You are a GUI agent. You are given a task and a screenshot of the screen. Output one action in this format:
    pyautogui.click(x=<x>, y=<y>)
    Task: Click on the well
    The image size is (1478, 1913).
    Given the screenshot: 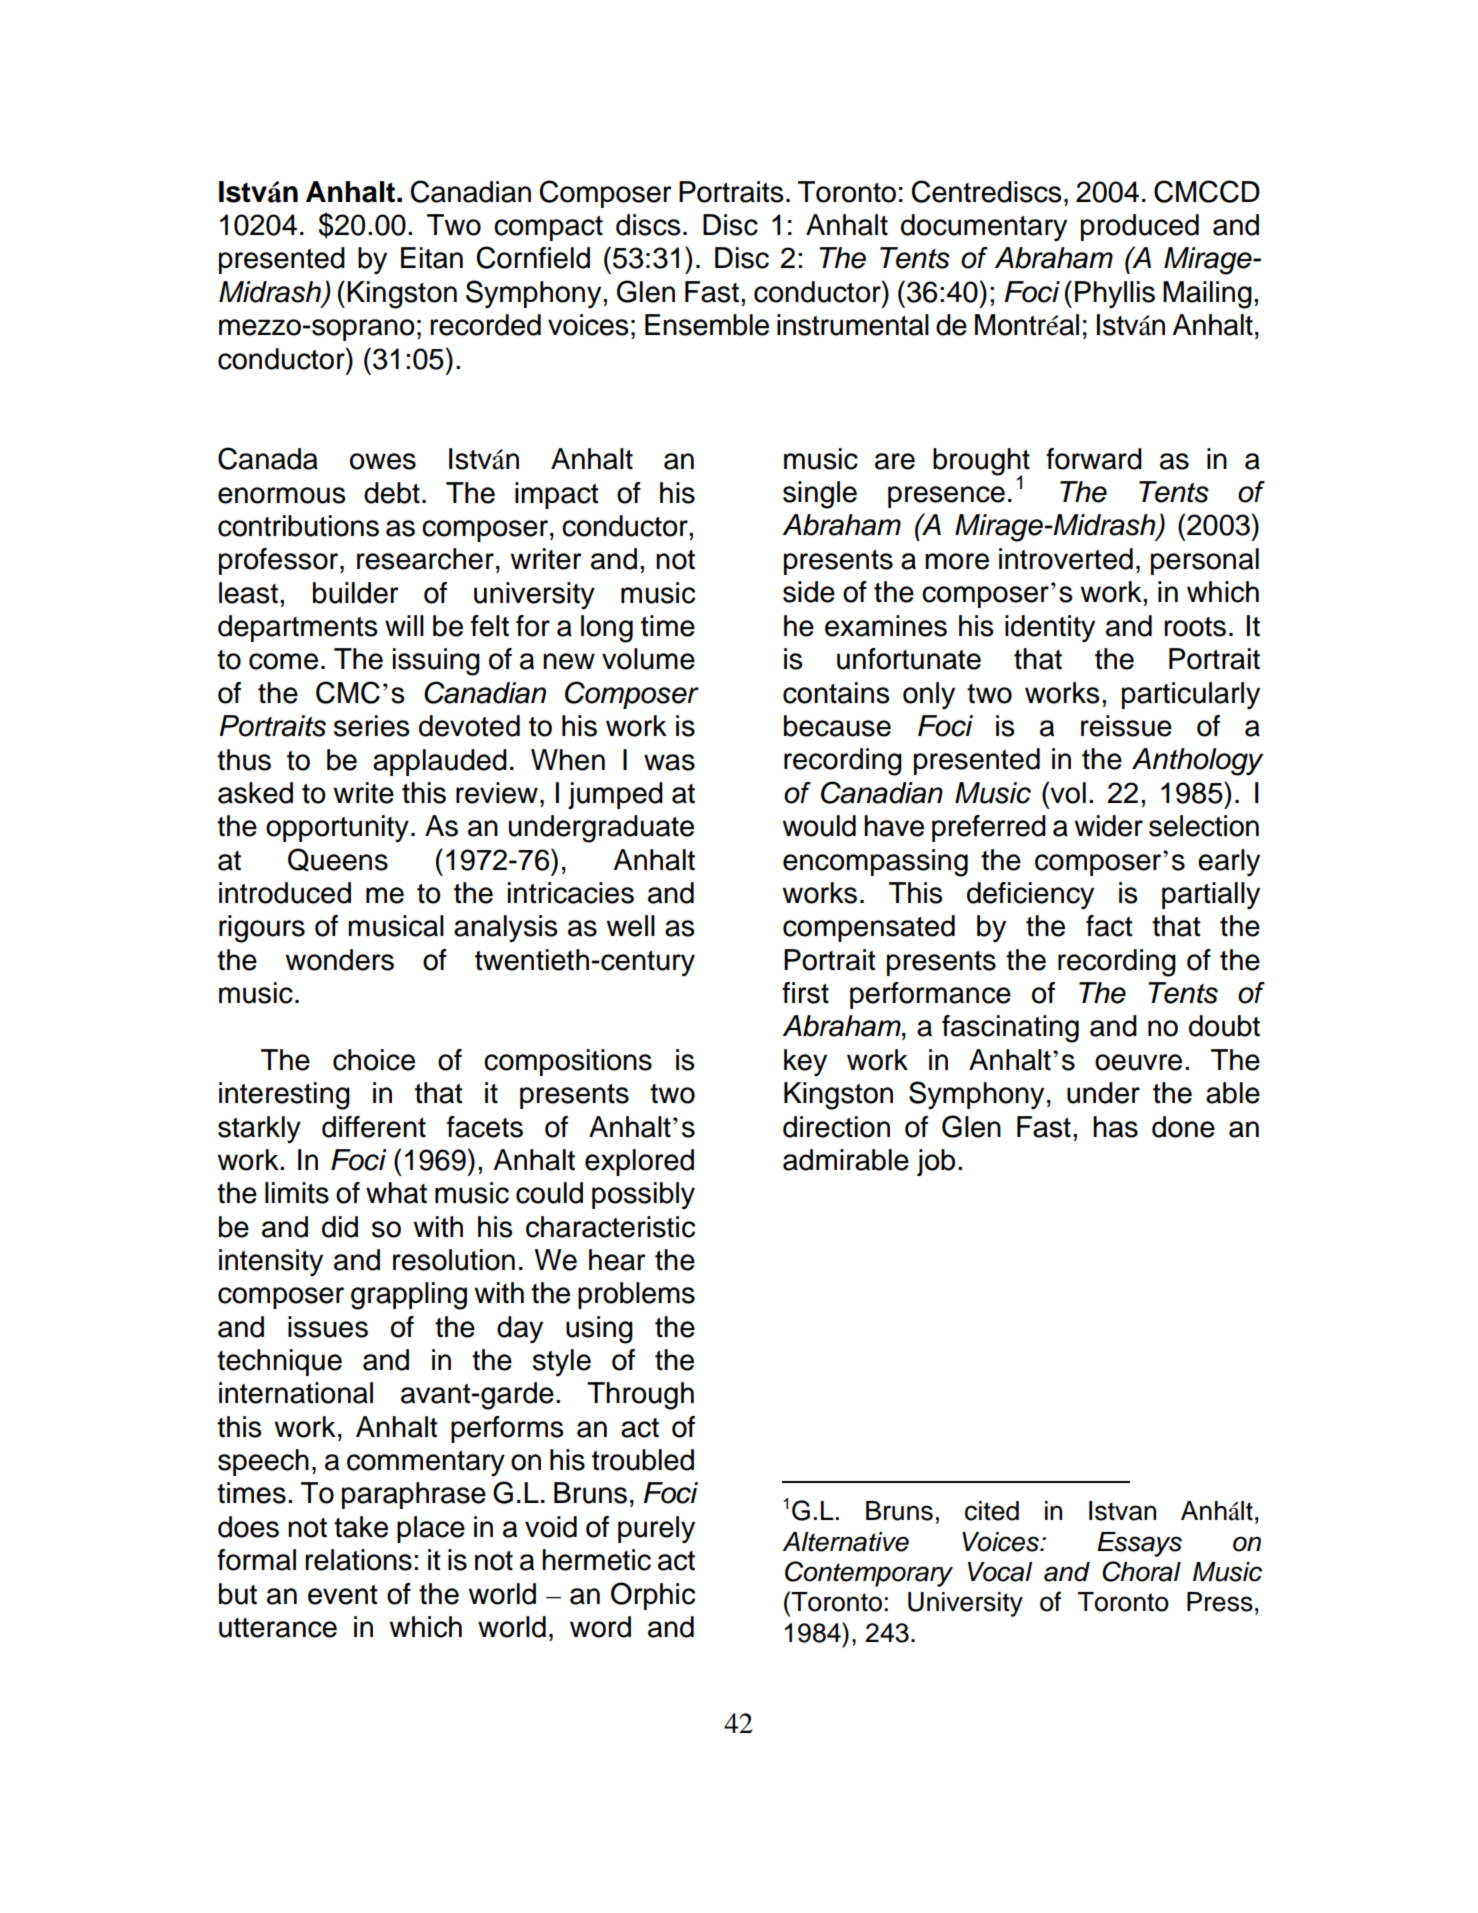 What is the action you would take?
    pyautogui.click(x=631, y=926)
